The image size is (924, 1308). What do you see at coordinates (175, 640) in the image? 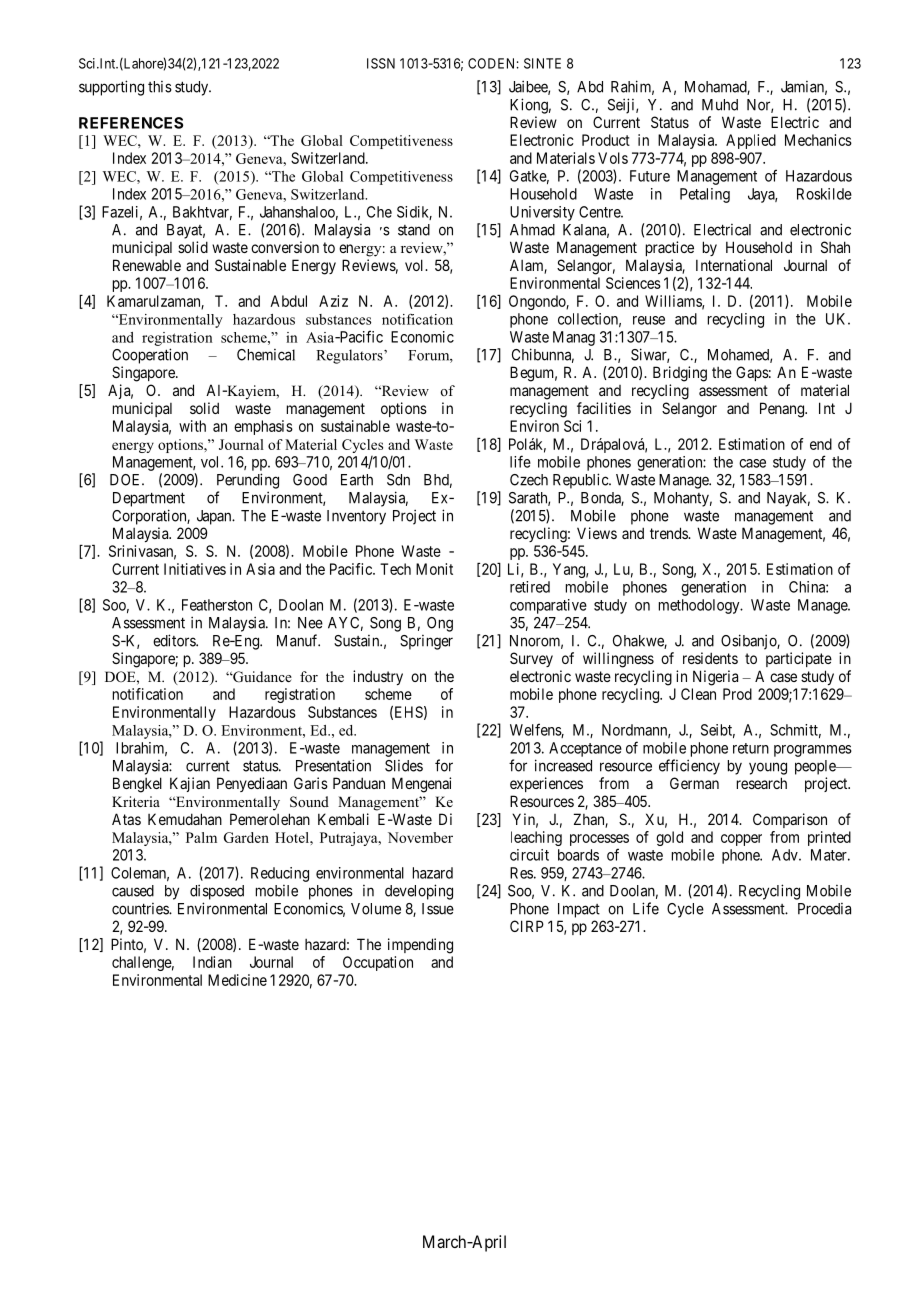
I see `editors` at bounding box center [175, 640].
